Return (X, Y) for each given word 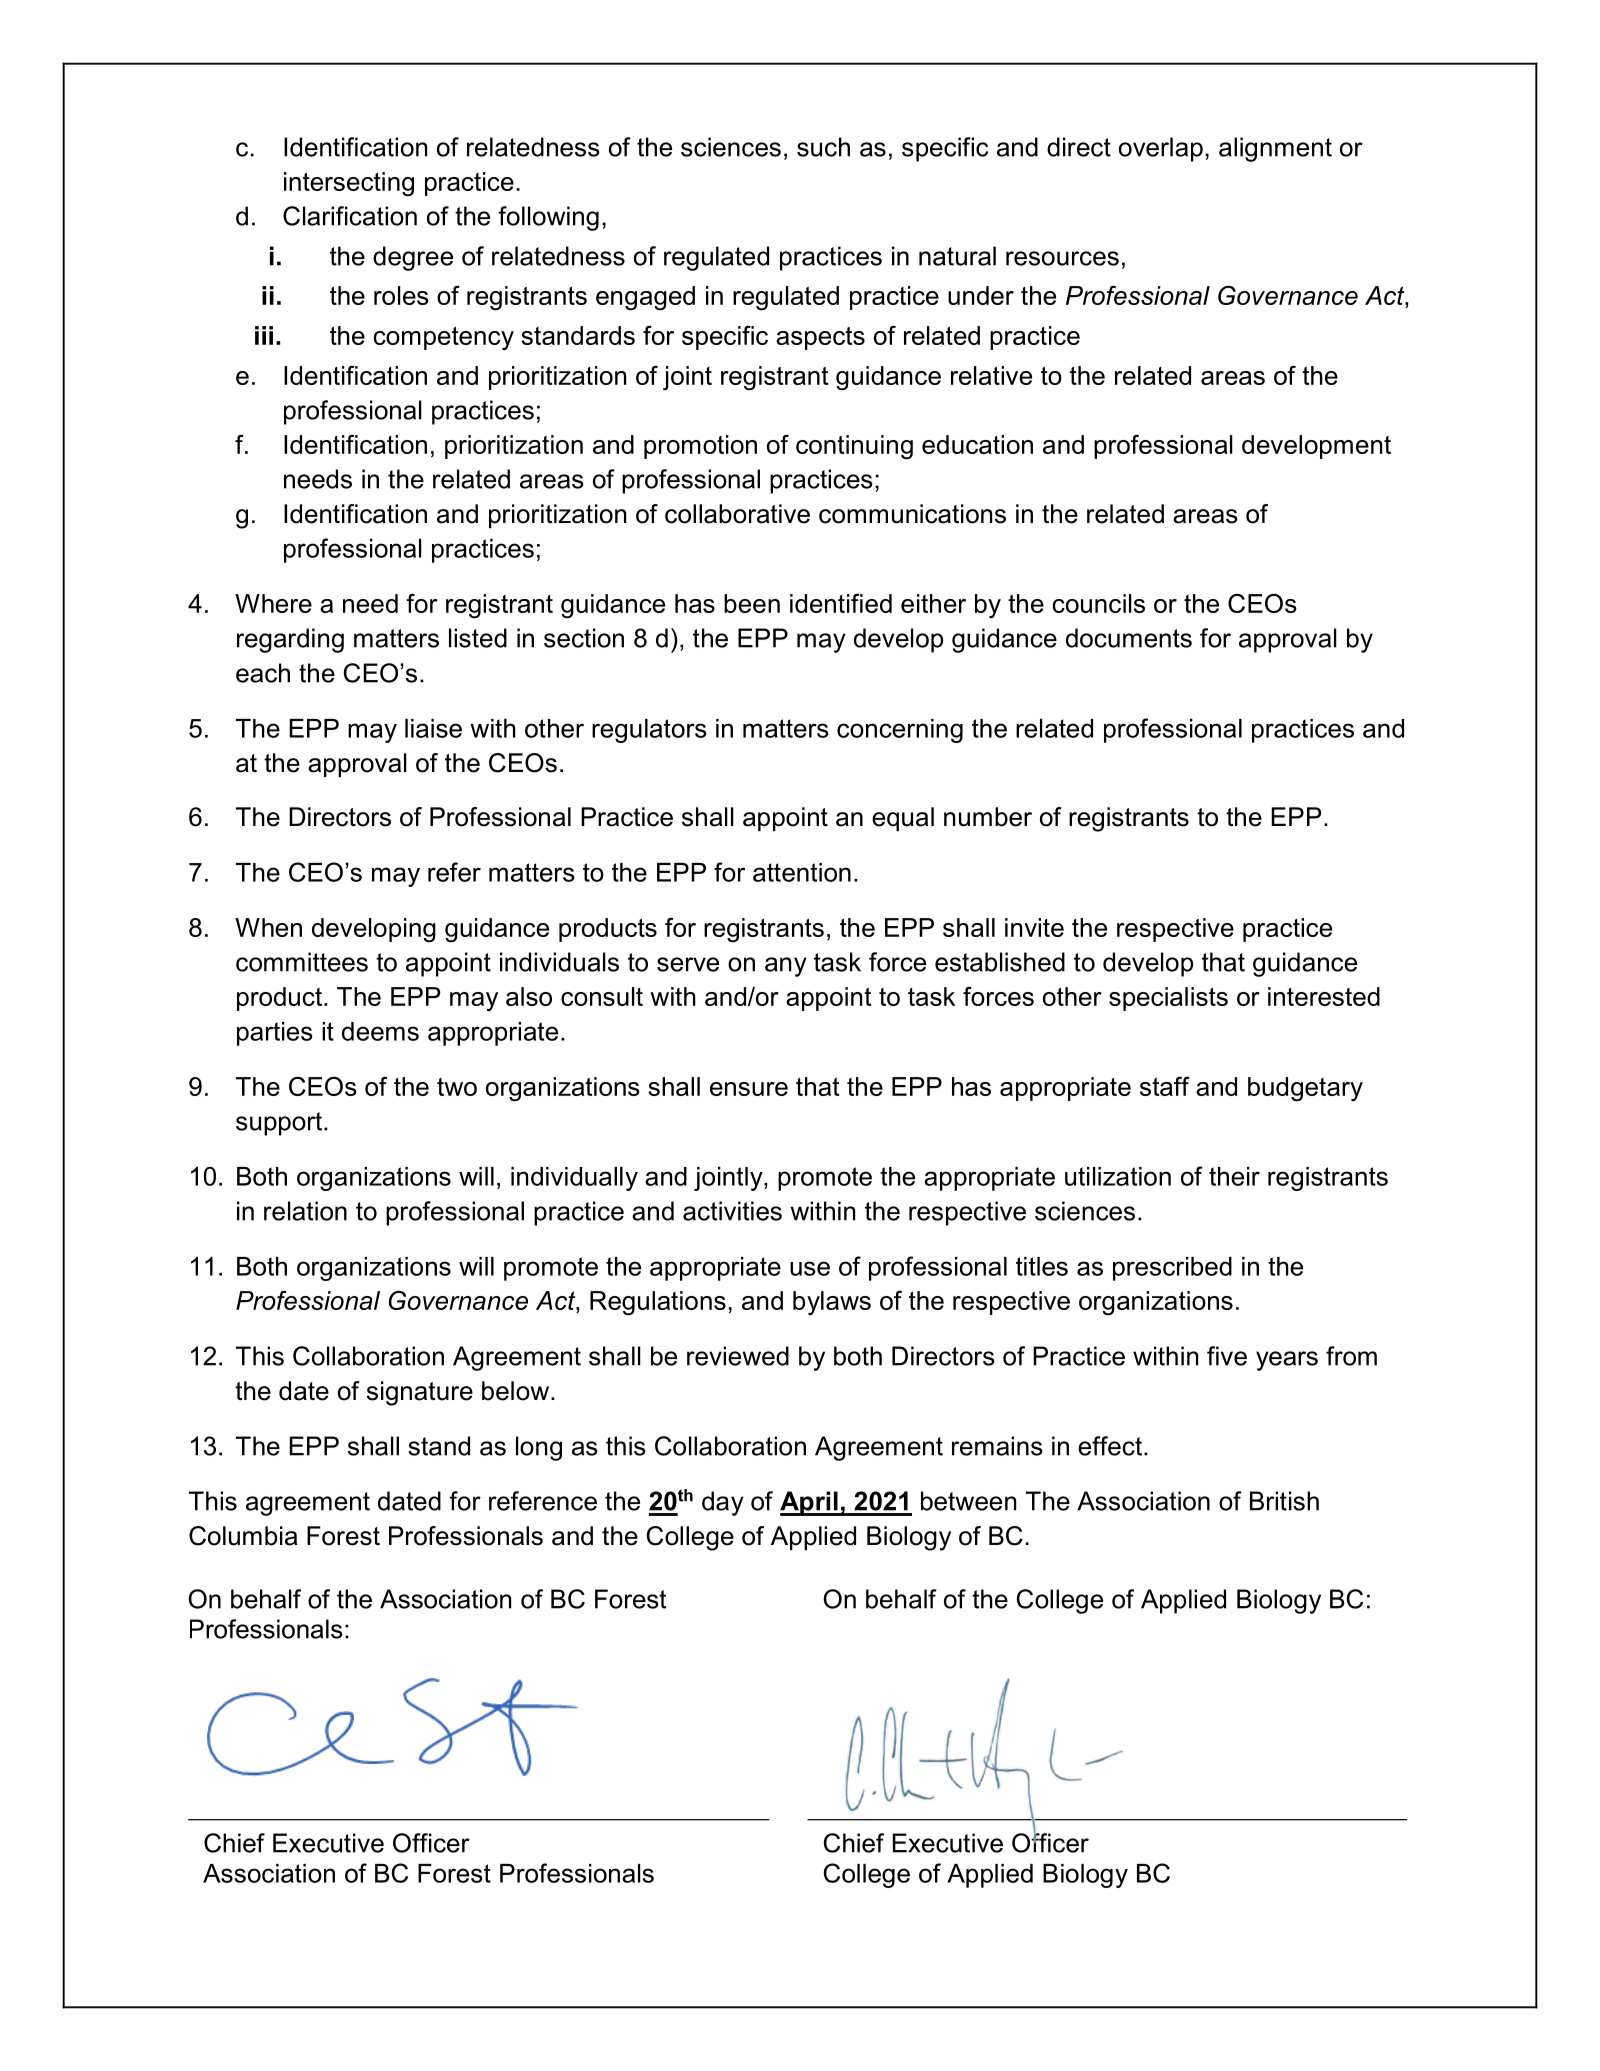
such (823, 147)
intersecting (349, 184)
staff (1165, 1086)
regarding (290, 640)
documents (1129, 638)
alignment (1275, 149)
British (1284, 1501)
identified (841, 603)
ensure (749, 1089)
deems (380, 1031)
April (810, 1503)
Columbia (243, 1536)
